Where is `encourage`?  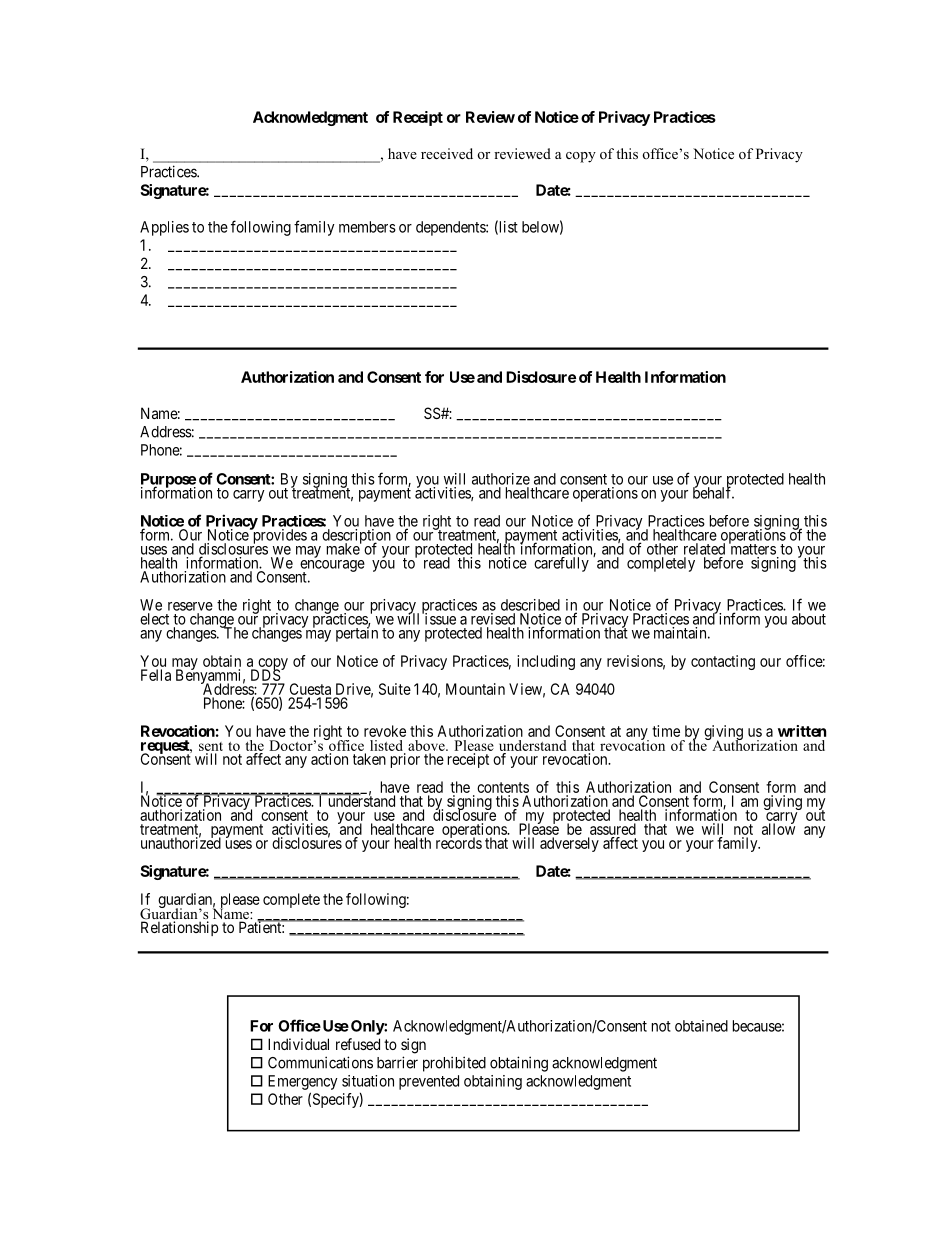 encourage is located at coordinates (332, 567).
